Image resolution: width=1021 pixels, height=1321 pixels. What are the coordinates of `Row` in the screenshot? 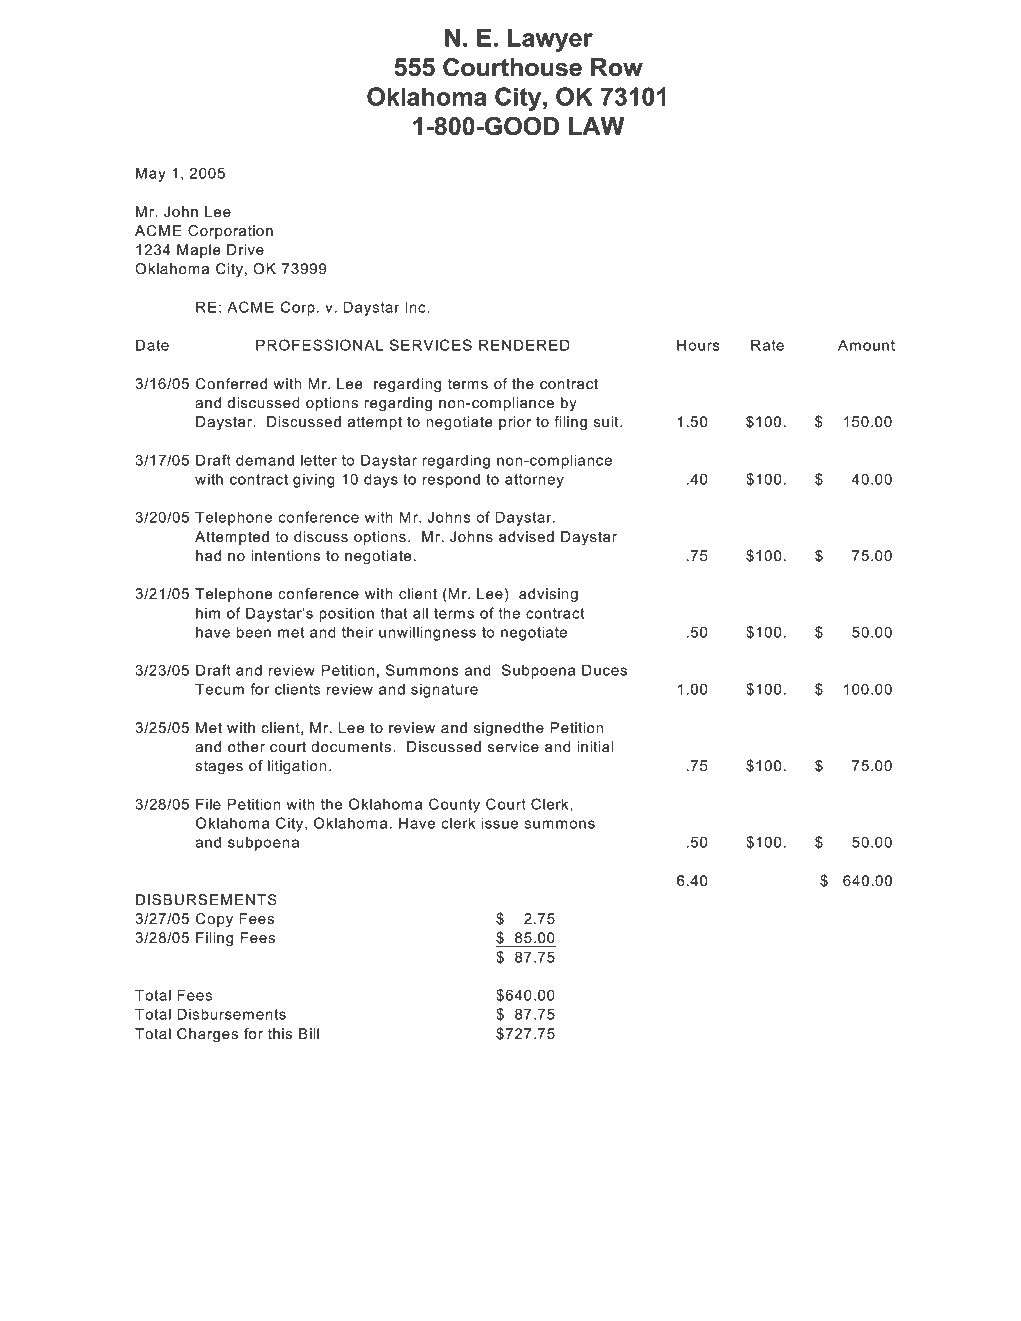 It's located at (617, 67).
